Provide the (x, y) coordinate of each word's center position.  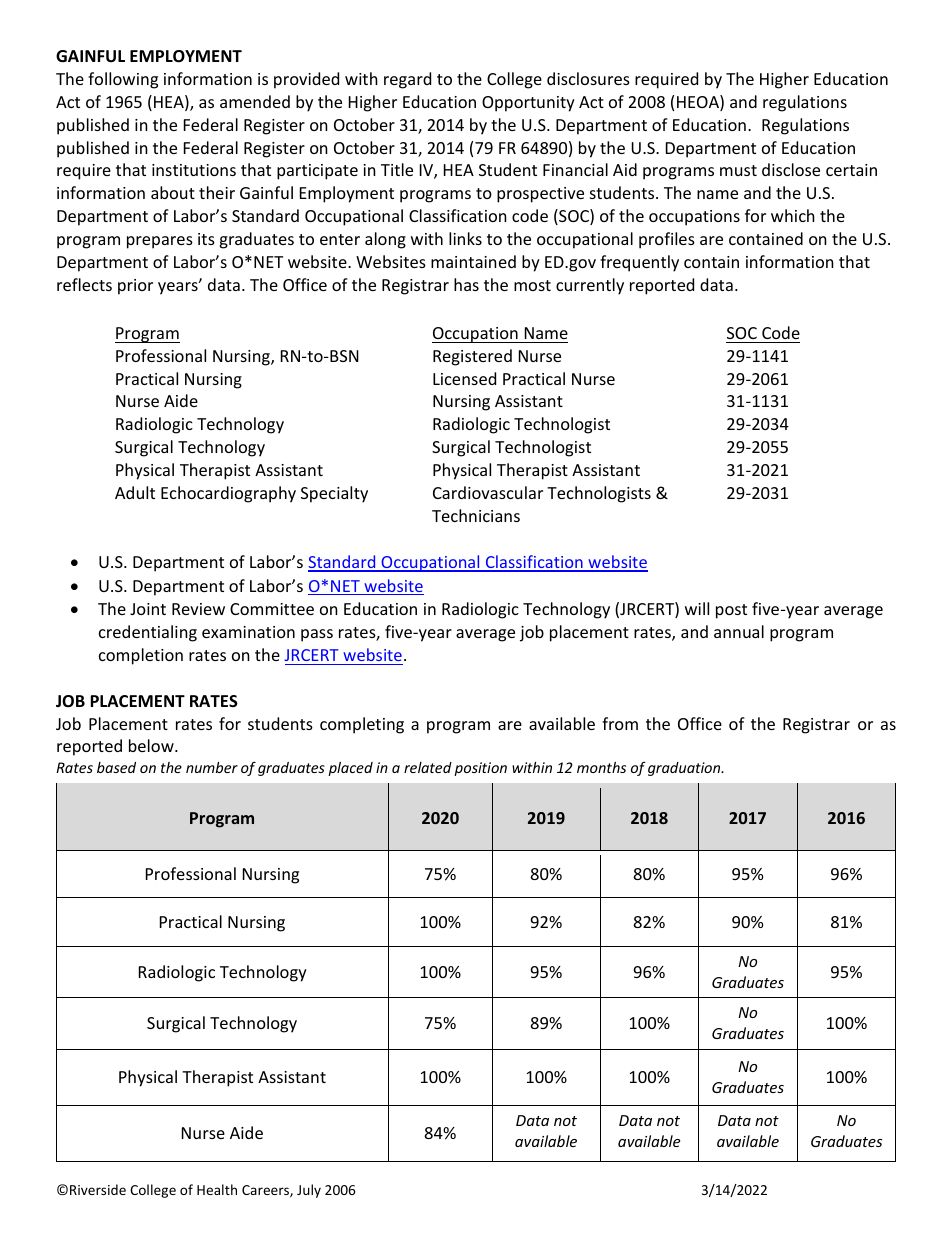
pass (317, 635)
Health (217, 1189)
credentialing (148, 633)
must (738, 170)
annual (739, 631)
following (123, 80)
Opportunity (528, 104)
